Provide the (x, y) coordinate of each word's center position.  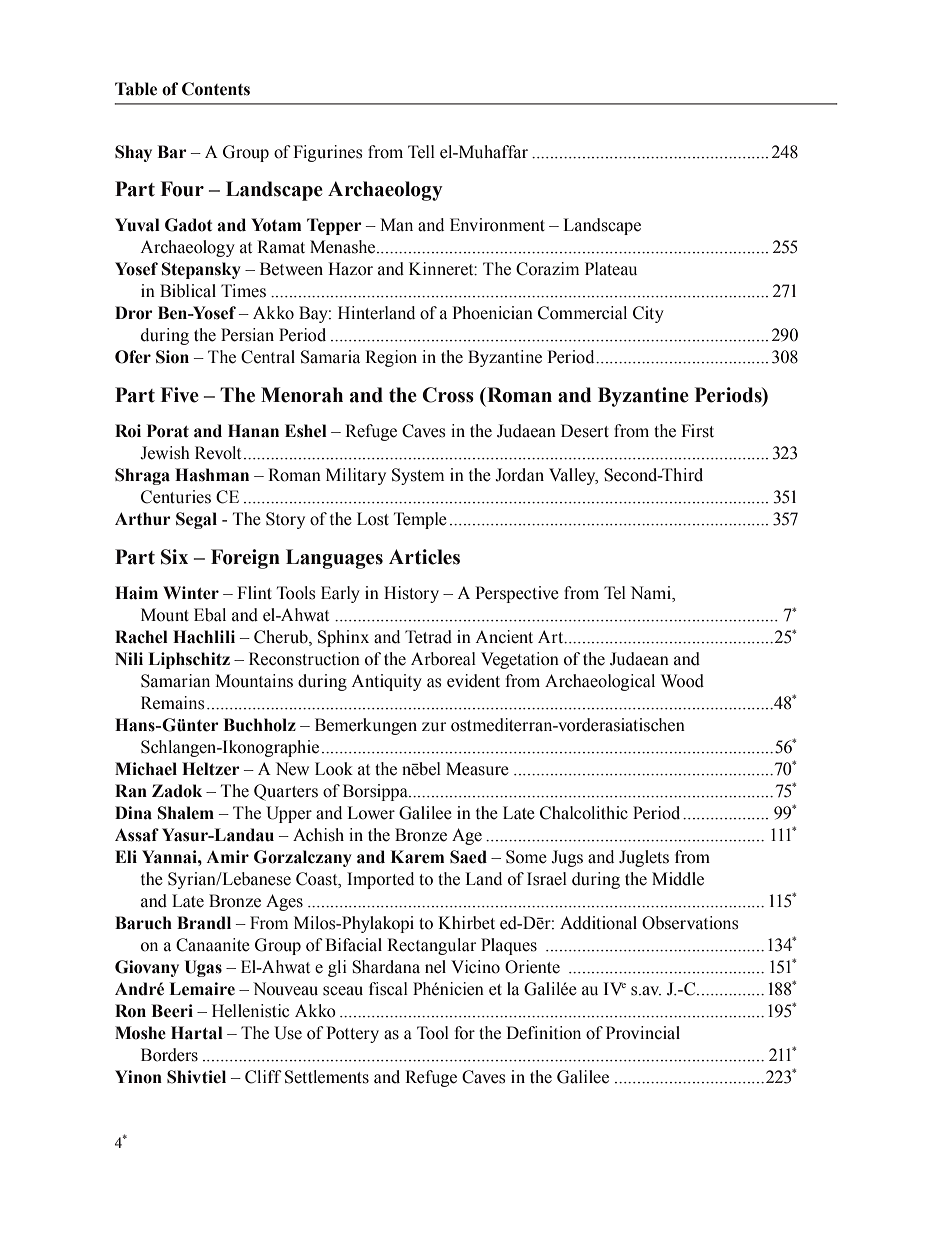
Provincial (643, 1033)
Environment (497, 225)
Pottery (352, 1034)
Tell (421, 152)
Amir (227, 856)
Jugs (567, 858)
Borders (169, 1055)
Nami (652, 593)
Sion (172, 357)
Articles (424, 557)
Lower (371, 813)
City (648, 314)
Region (391, 358)
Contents (216, 89)
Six (174, 557)
